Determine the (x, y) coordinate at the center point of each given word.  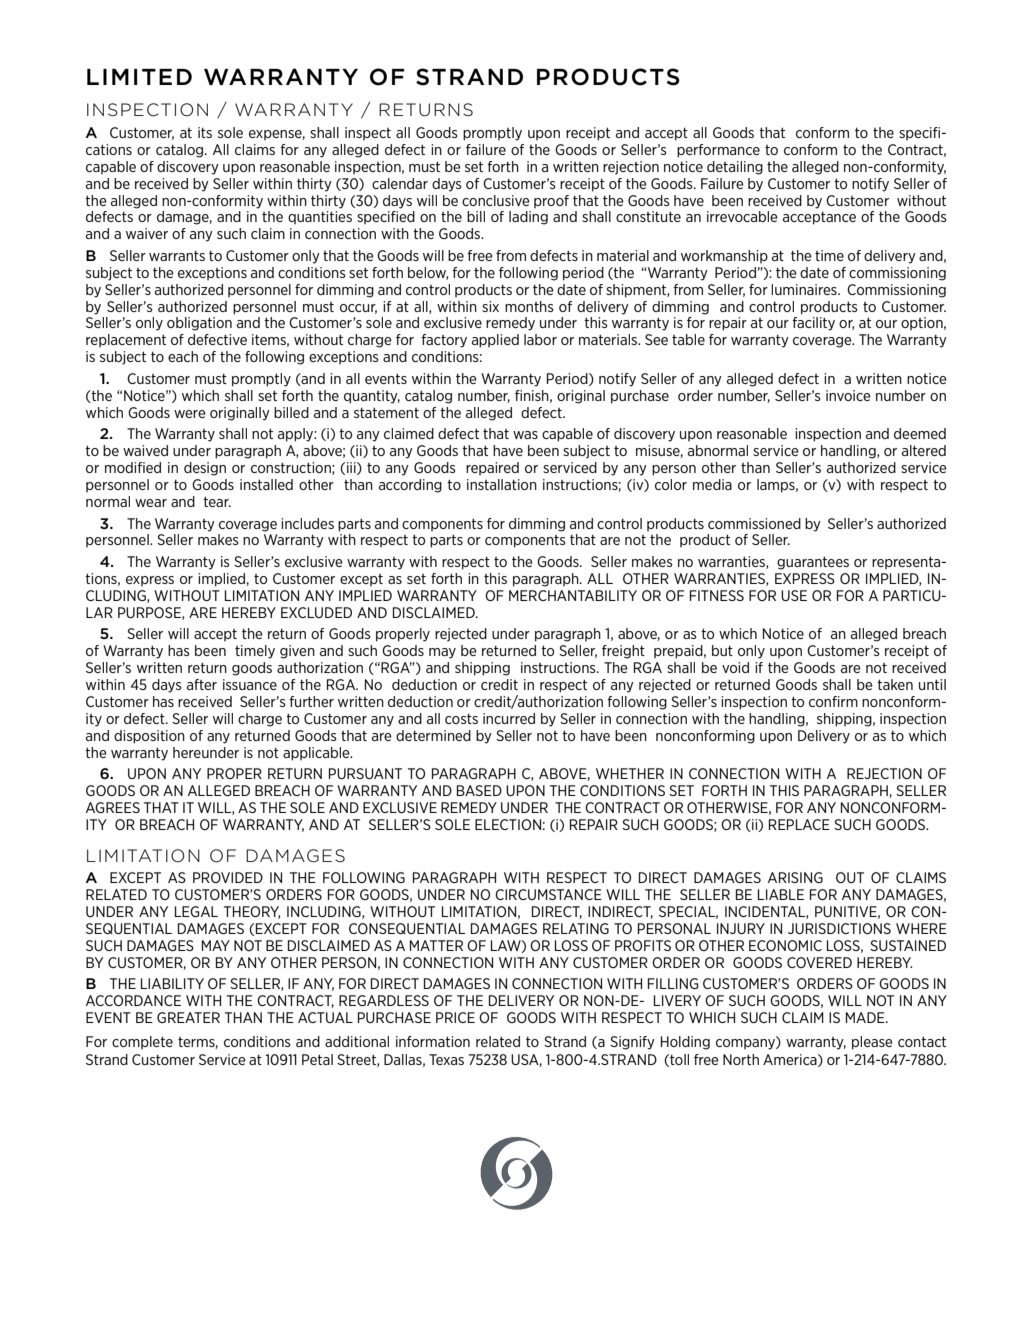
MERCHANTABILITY (573, 595)
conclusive (496, 200)
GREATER (188, 1017)
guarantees (813, 563)
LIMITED (139, 77)
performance (718, 151)
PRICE (455, 1017)
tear (217, 502)
